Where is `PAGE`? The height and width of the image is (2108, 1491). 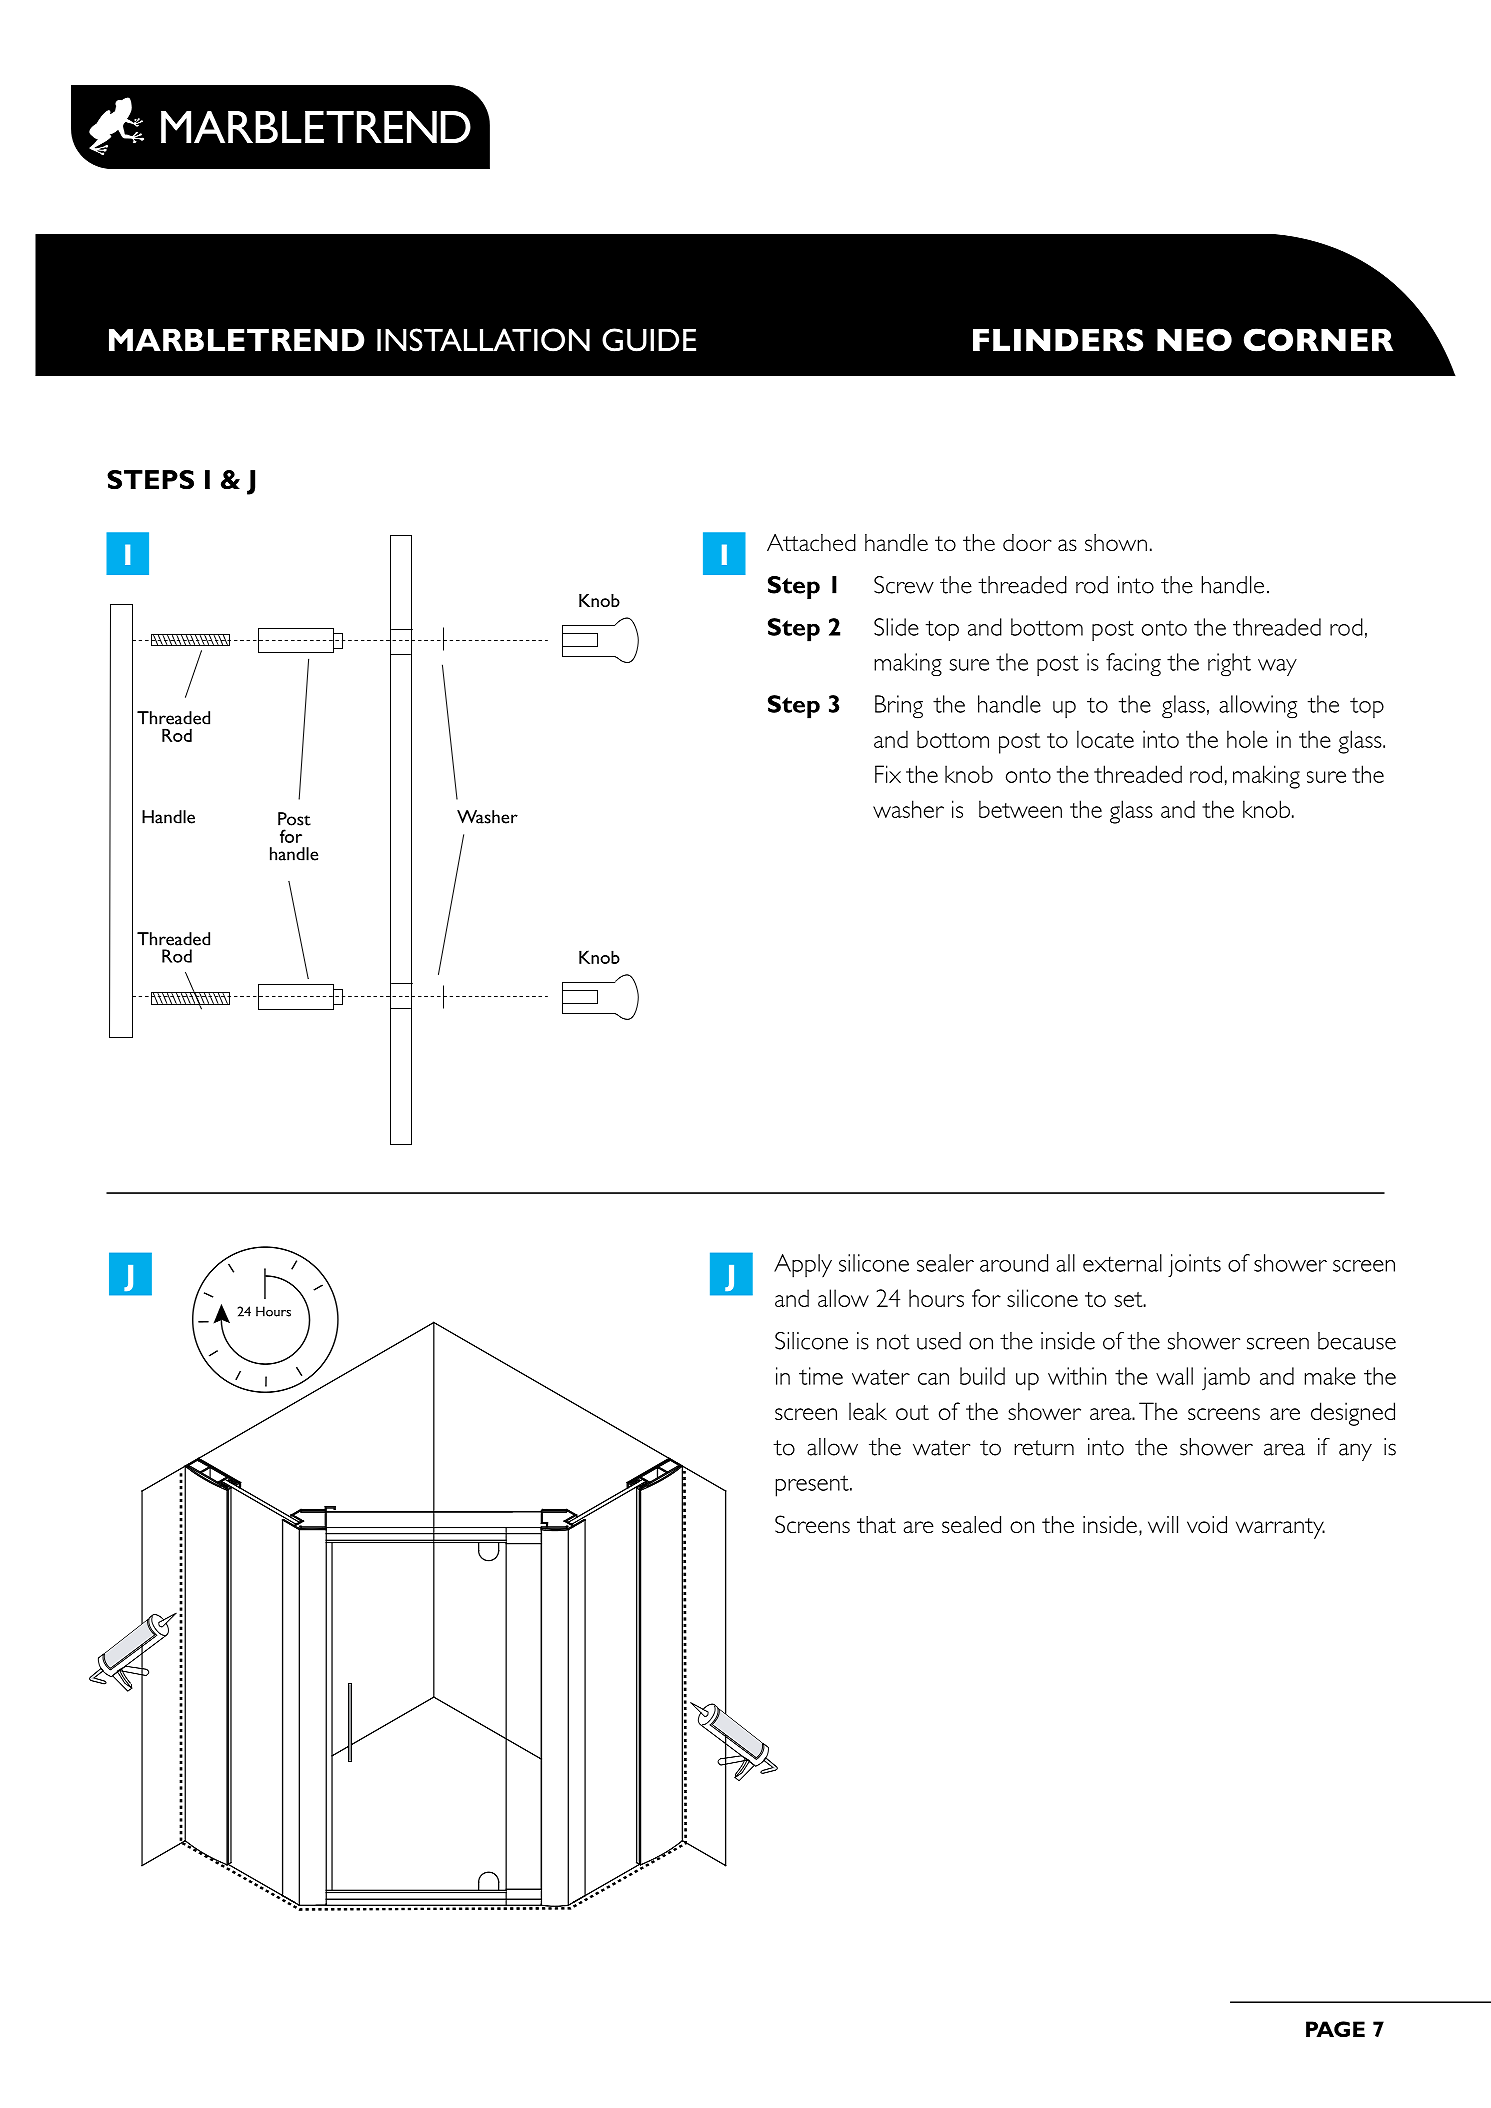 PAGE is located at coordinates (1335, 2029).
